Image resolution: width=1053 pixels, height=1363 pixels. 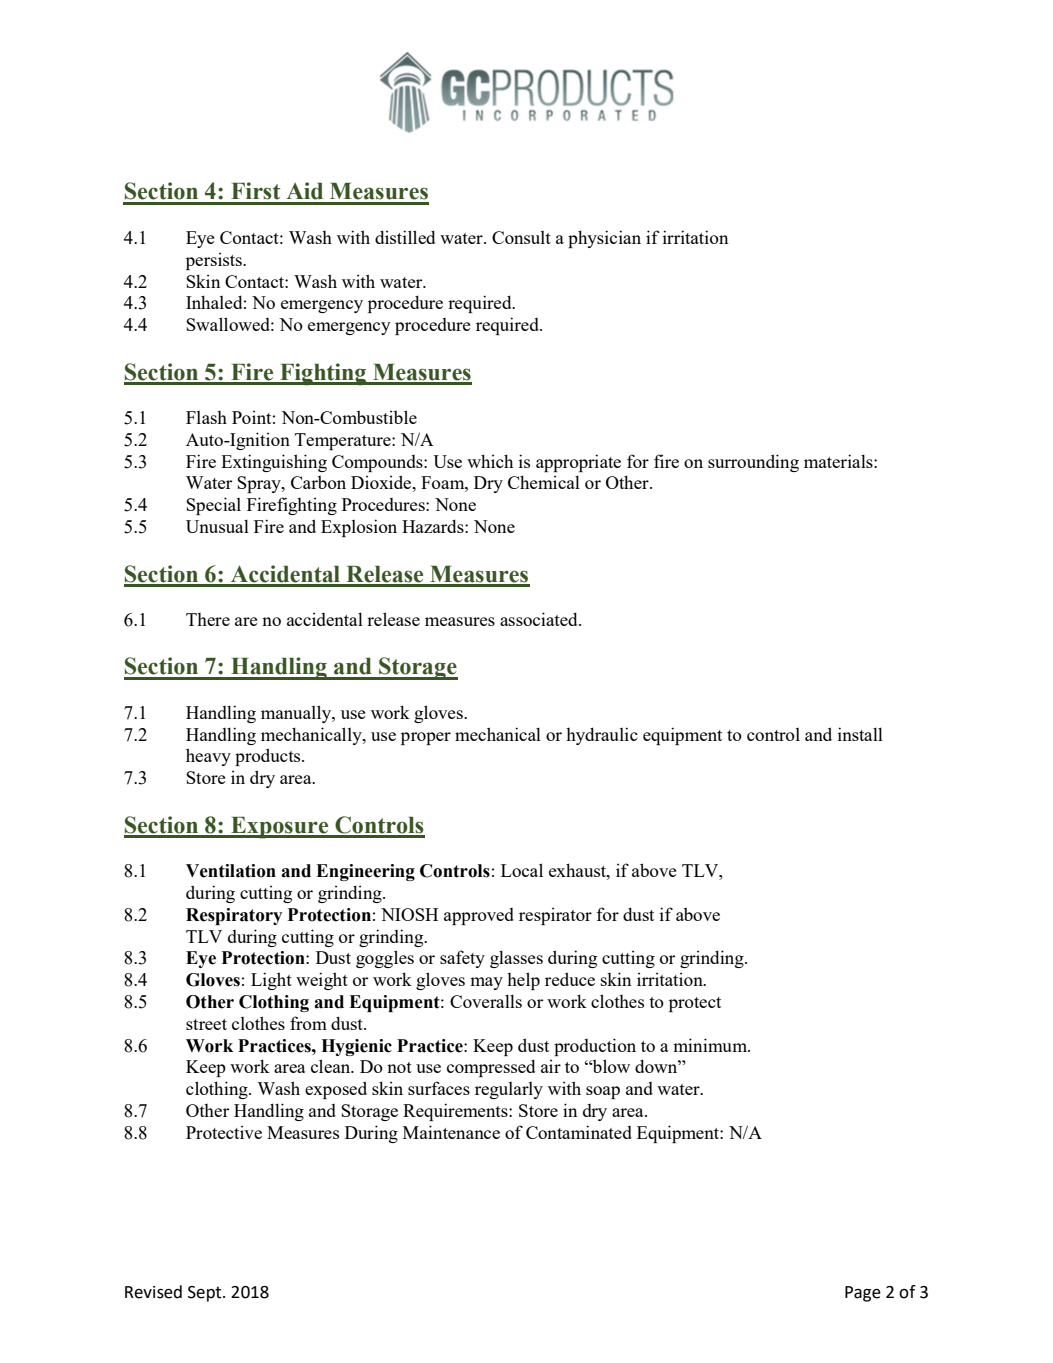 What do you see at coordinates (206, 1024) in the screenshot?
I see `street` at bounding box center [206, 1024].
